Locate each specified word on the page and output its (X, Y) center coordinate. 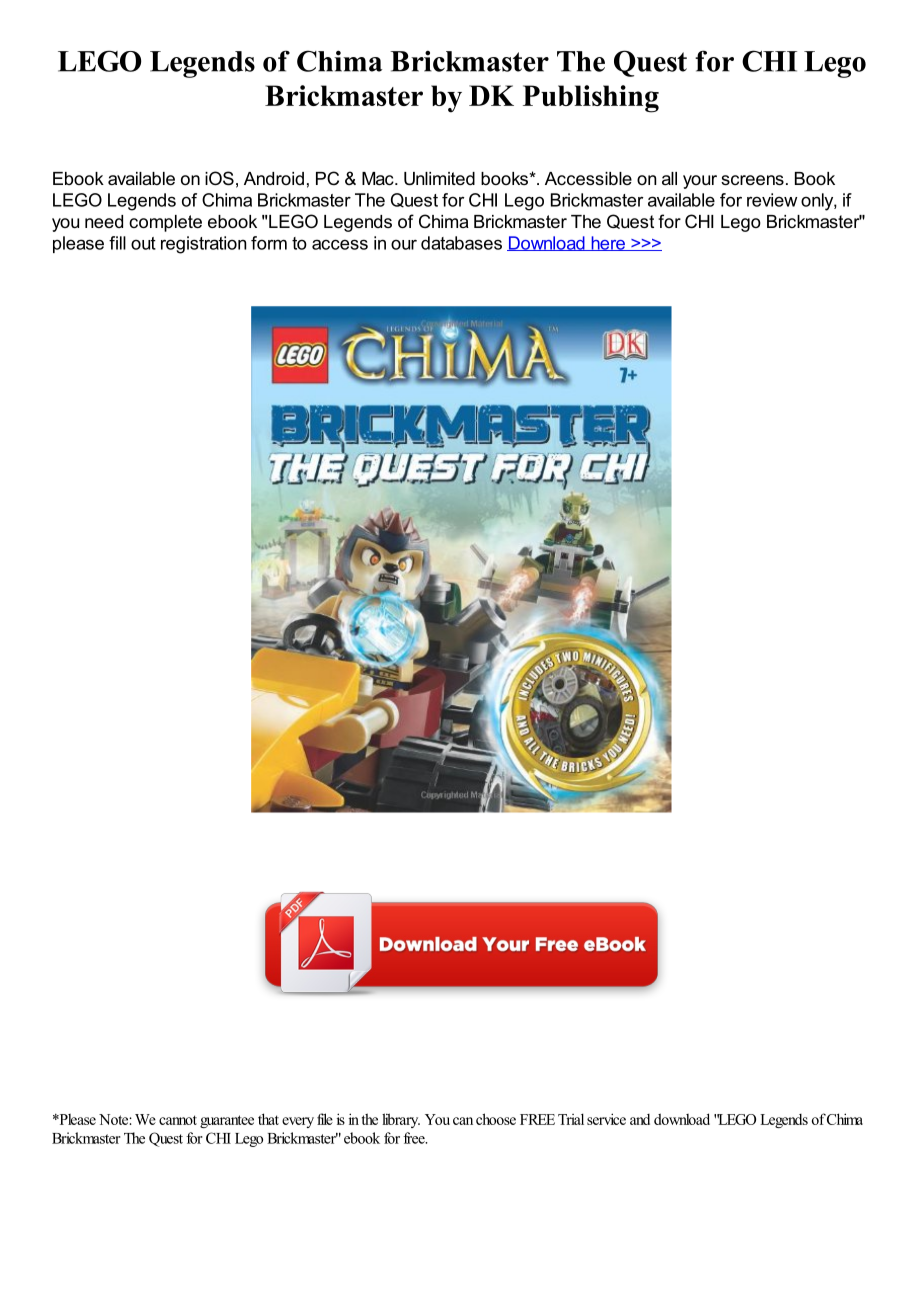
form (269, 243)
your (700, 182)
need (104, 221)
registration (203, 245)
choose (496, 1119)
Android (274, 178)
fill (117, 243)
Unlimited (439, 179)
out (143, 243)
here (608, 243)
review (772, 200)
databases (461, 243)
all (669, 178)
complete (165, 223)
